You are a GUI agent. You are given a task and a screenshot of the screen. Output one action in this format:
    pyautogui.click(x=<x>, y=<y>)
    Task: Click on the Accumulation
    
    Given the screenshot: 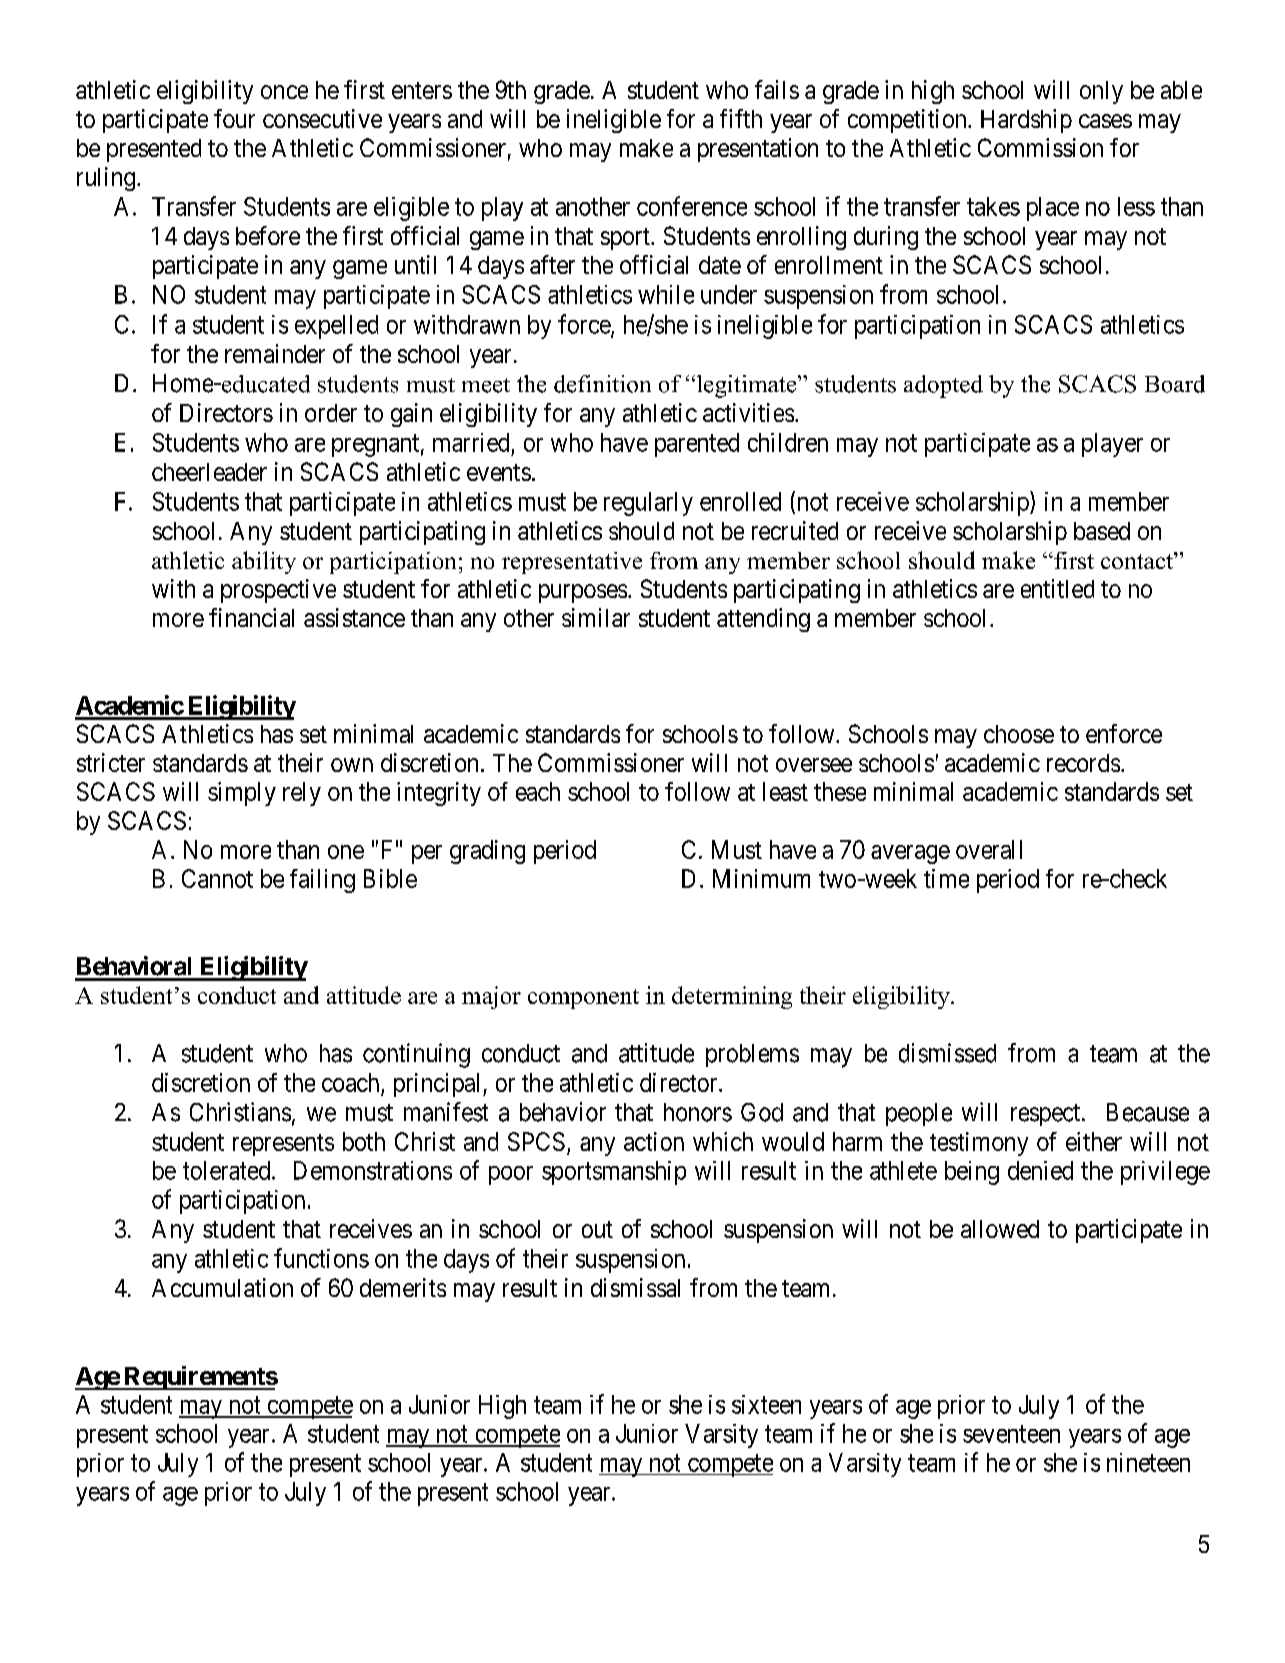 What is the action you would take?
    pyautogui.click(x=222, y=1287)
